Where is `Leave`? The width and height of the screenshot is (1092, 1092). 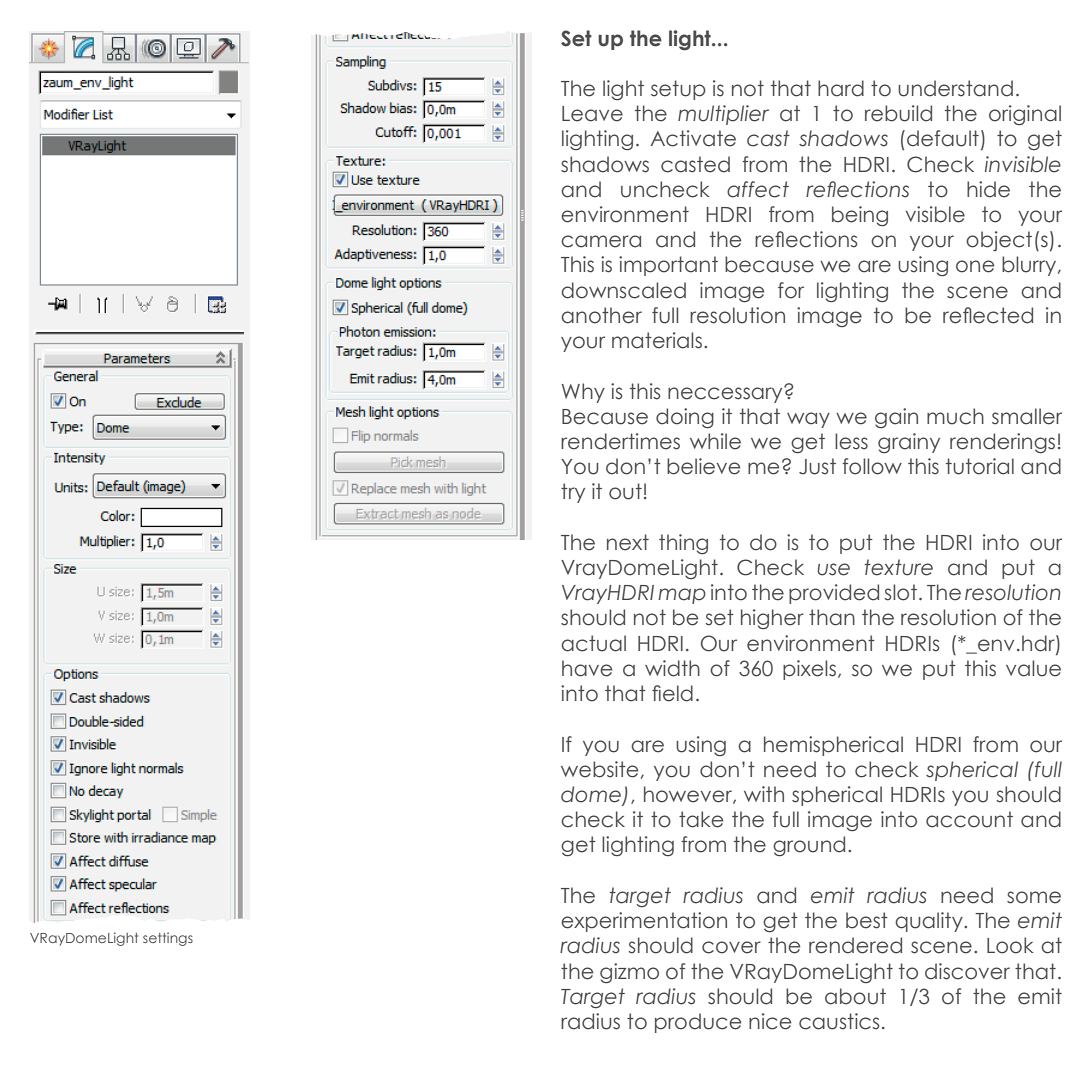
Leave is located at coordinates (592, 114).
